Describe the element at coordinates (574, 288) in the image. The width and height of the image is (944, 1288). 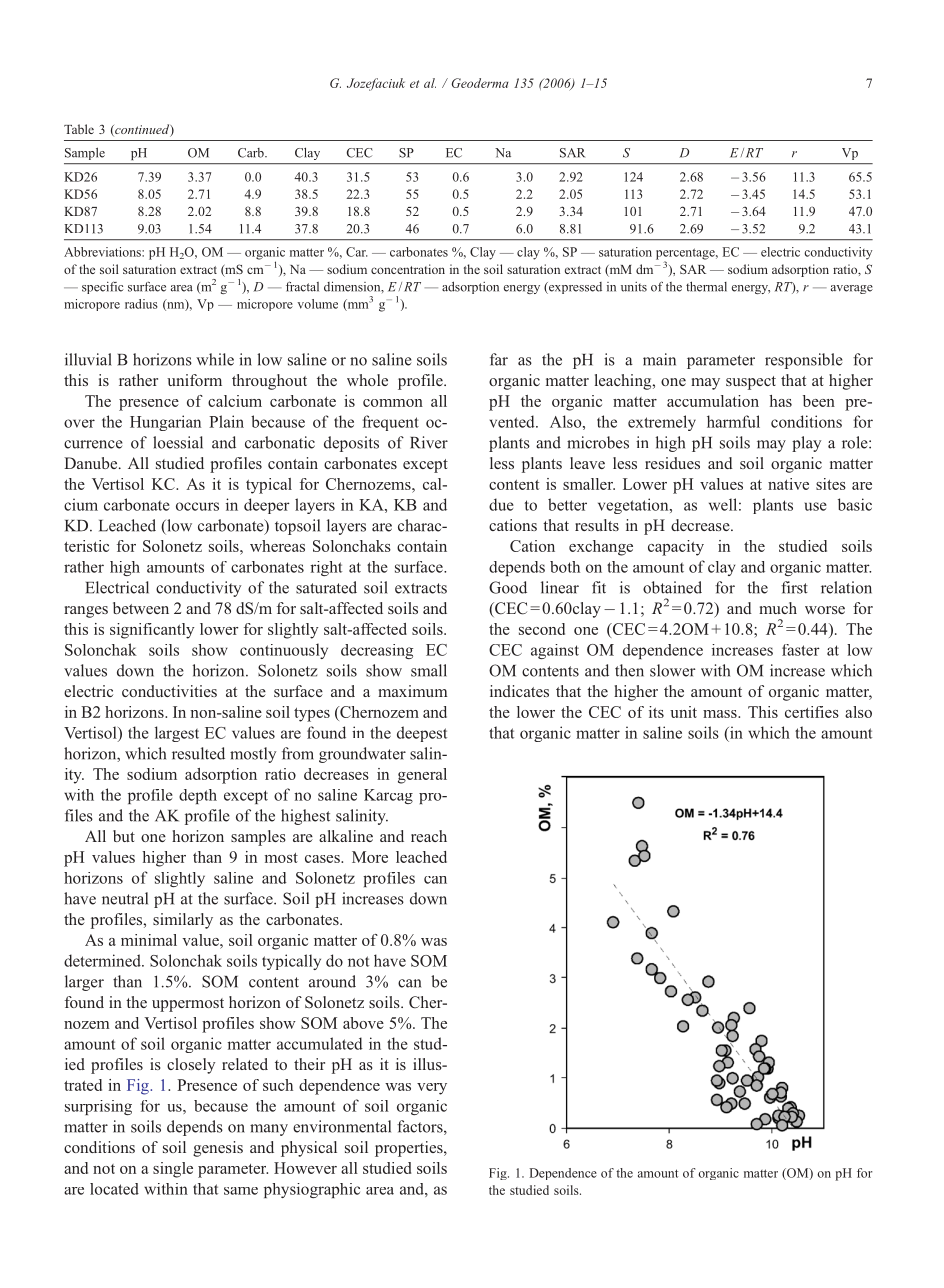
I see `expressed` at that location.
